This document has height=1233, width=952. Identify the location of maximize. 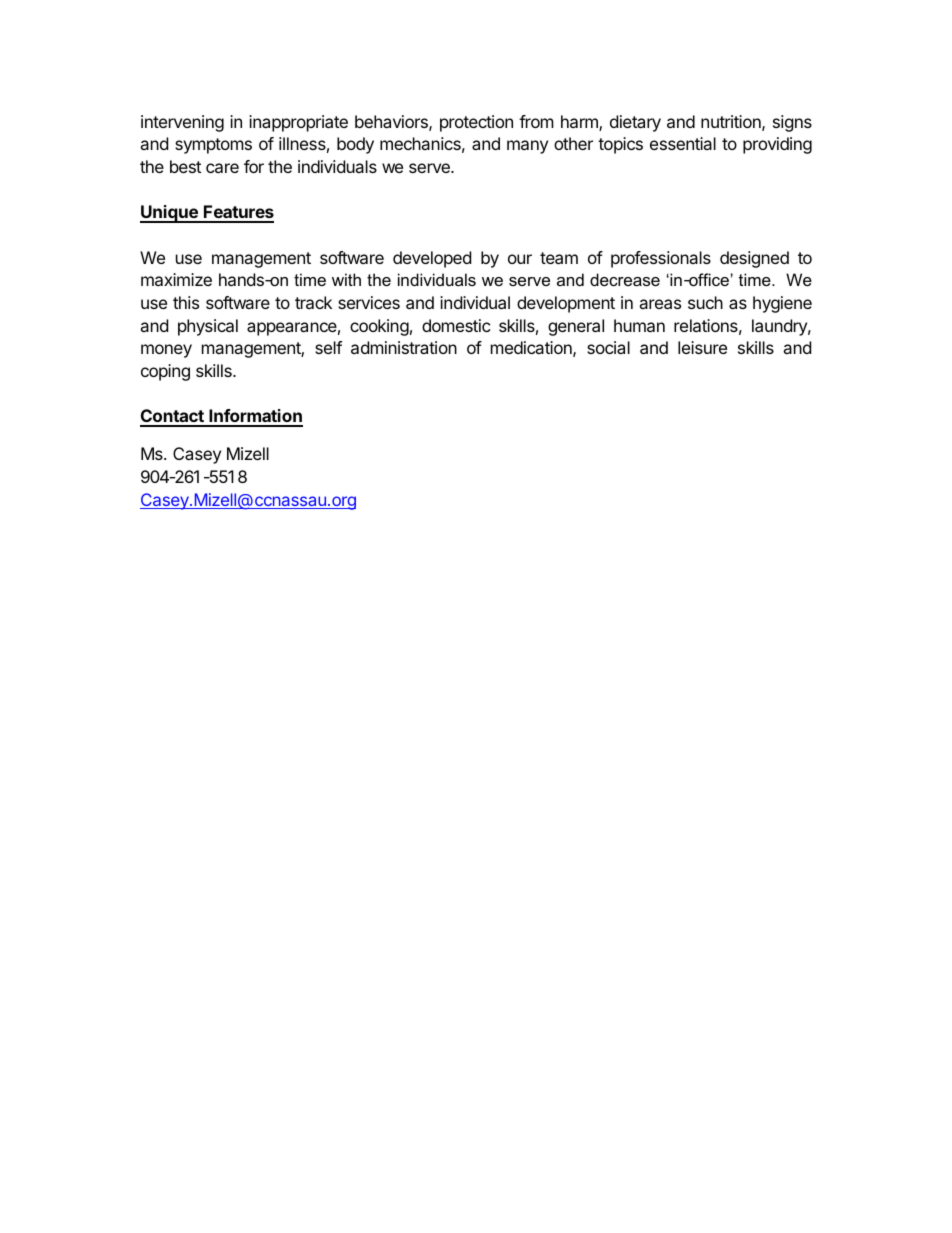
(176, 279).
